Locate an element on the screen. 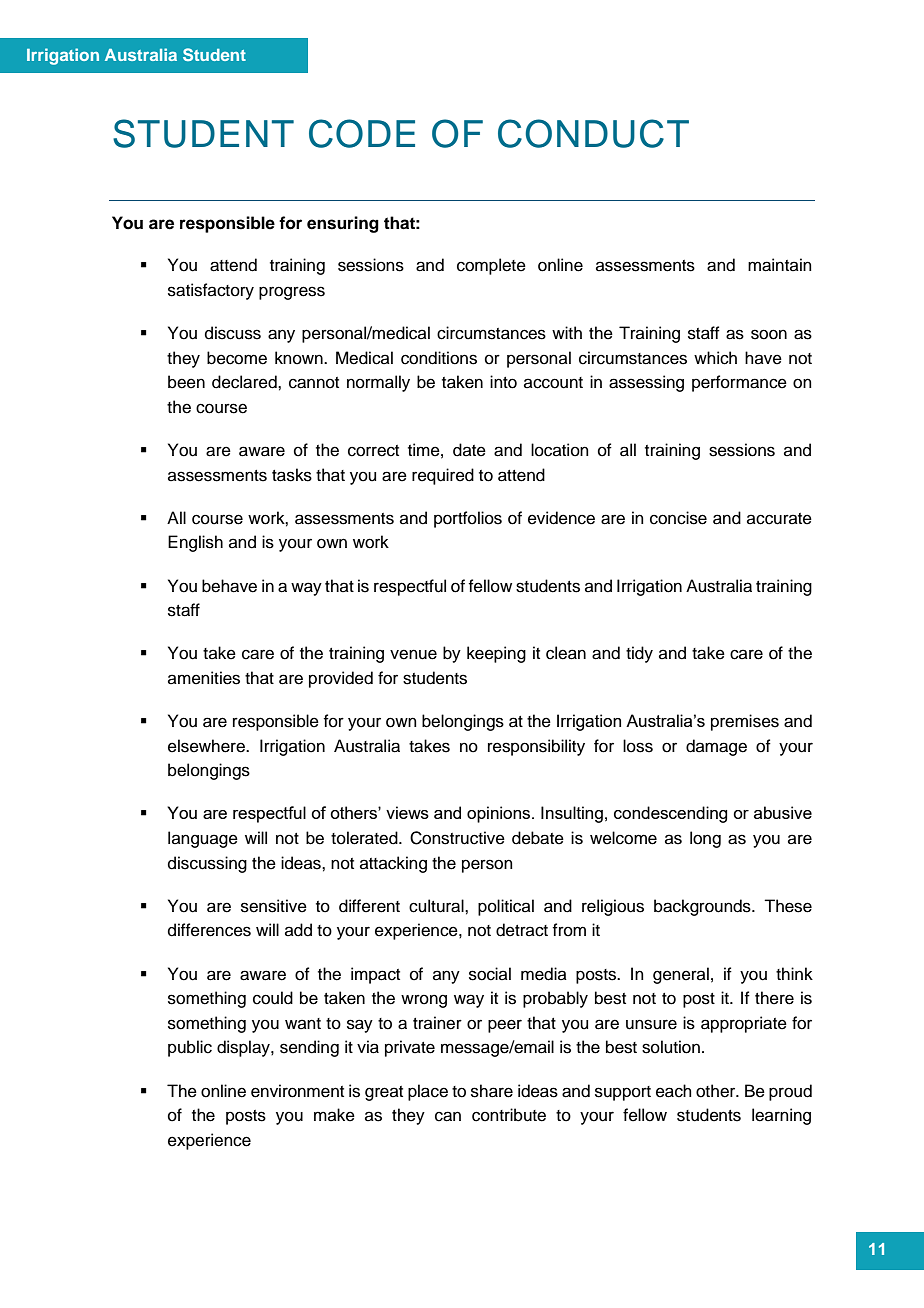 The height and width of the screenshot is (1308, 924). environment is located at coordinates (297, 1091).
